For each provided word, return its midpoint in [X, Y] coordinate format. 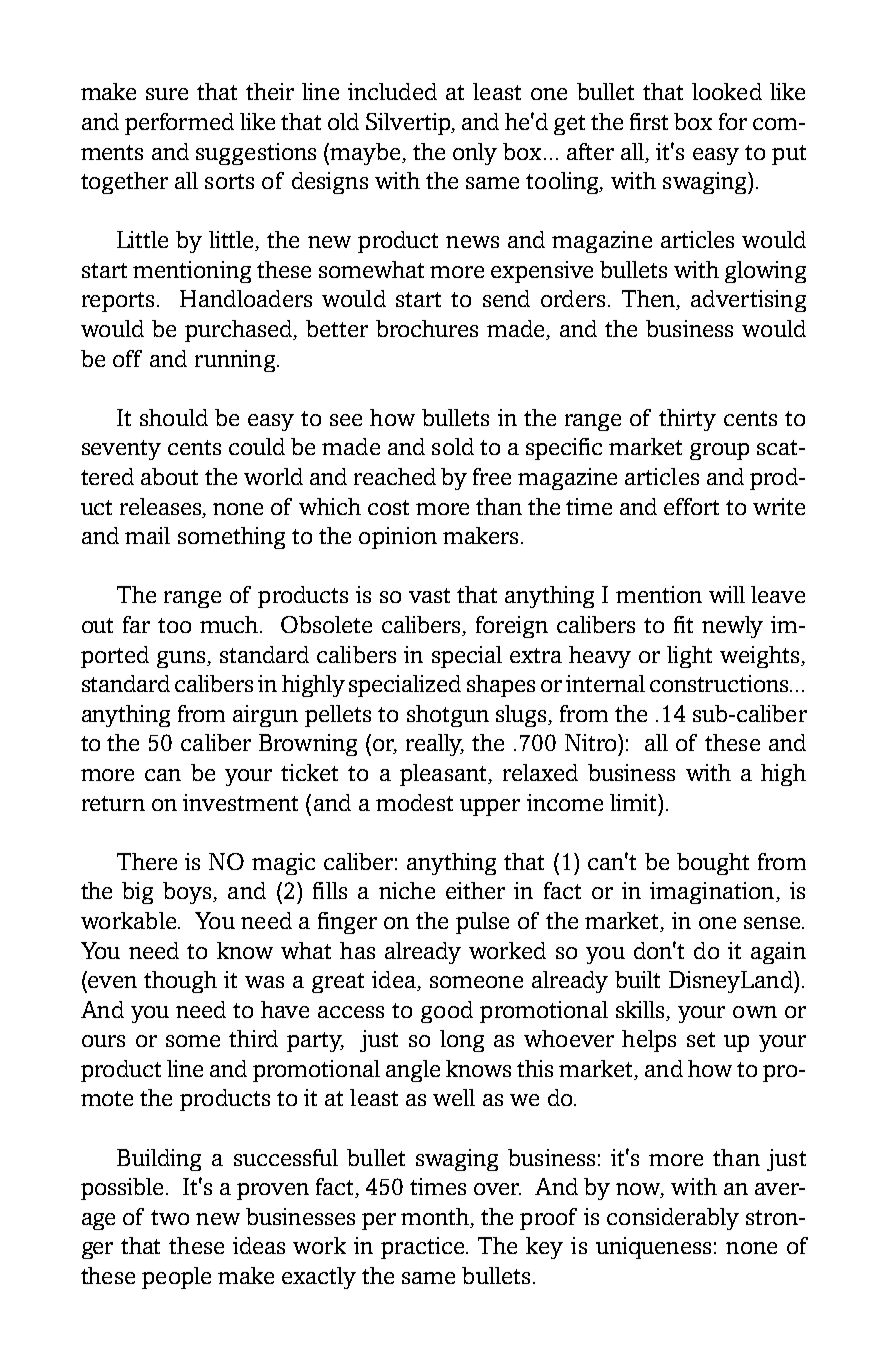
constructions [720, 683]
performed [179, 124]
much [230, 624]
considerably [673, 1219]
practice [424, 1248]
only [475, 154]
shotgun [448, 716]
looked [727, 91]
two [170, 1217]
